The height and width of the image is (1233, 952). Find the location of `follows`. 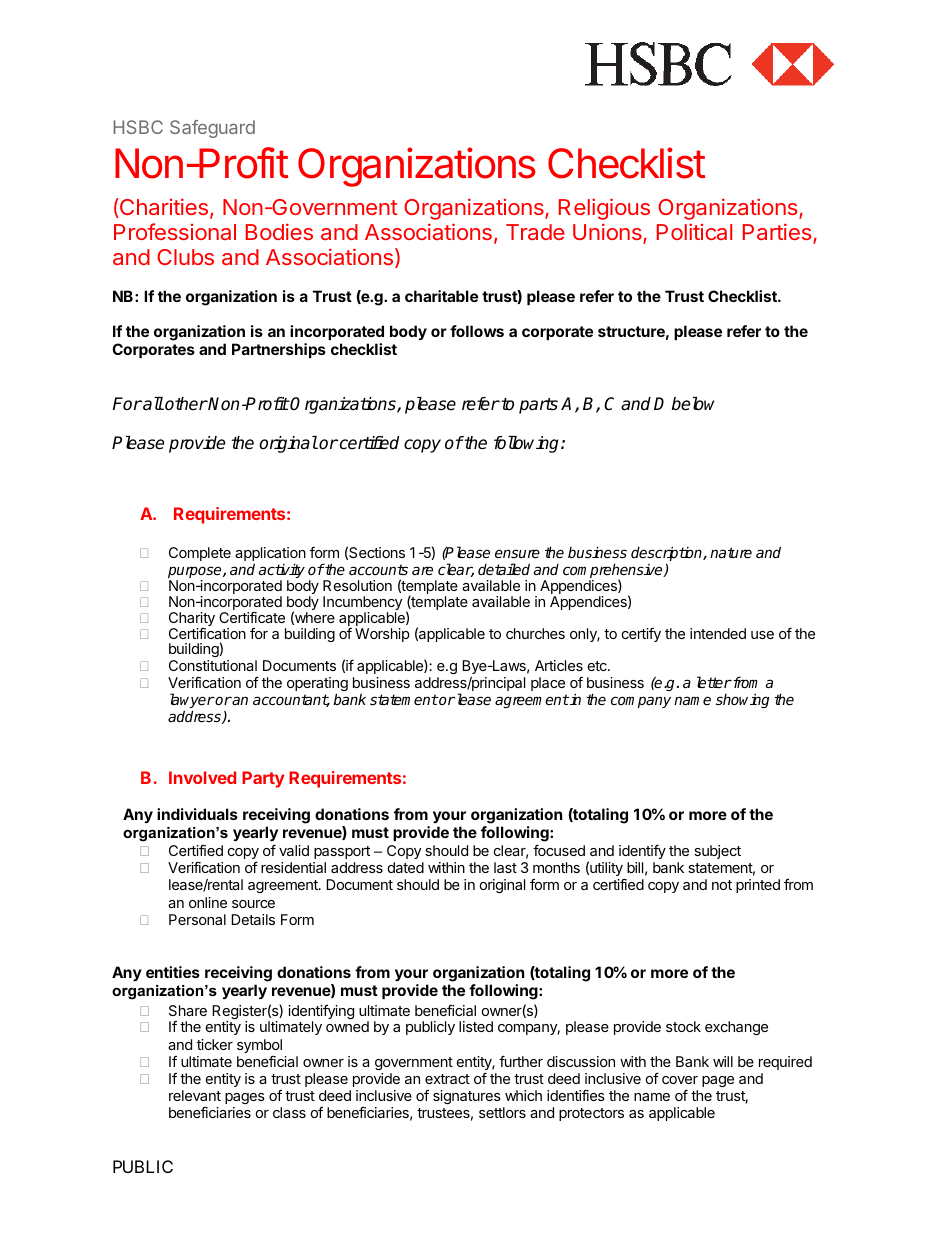

follows is located at coordinates (477, 331).
